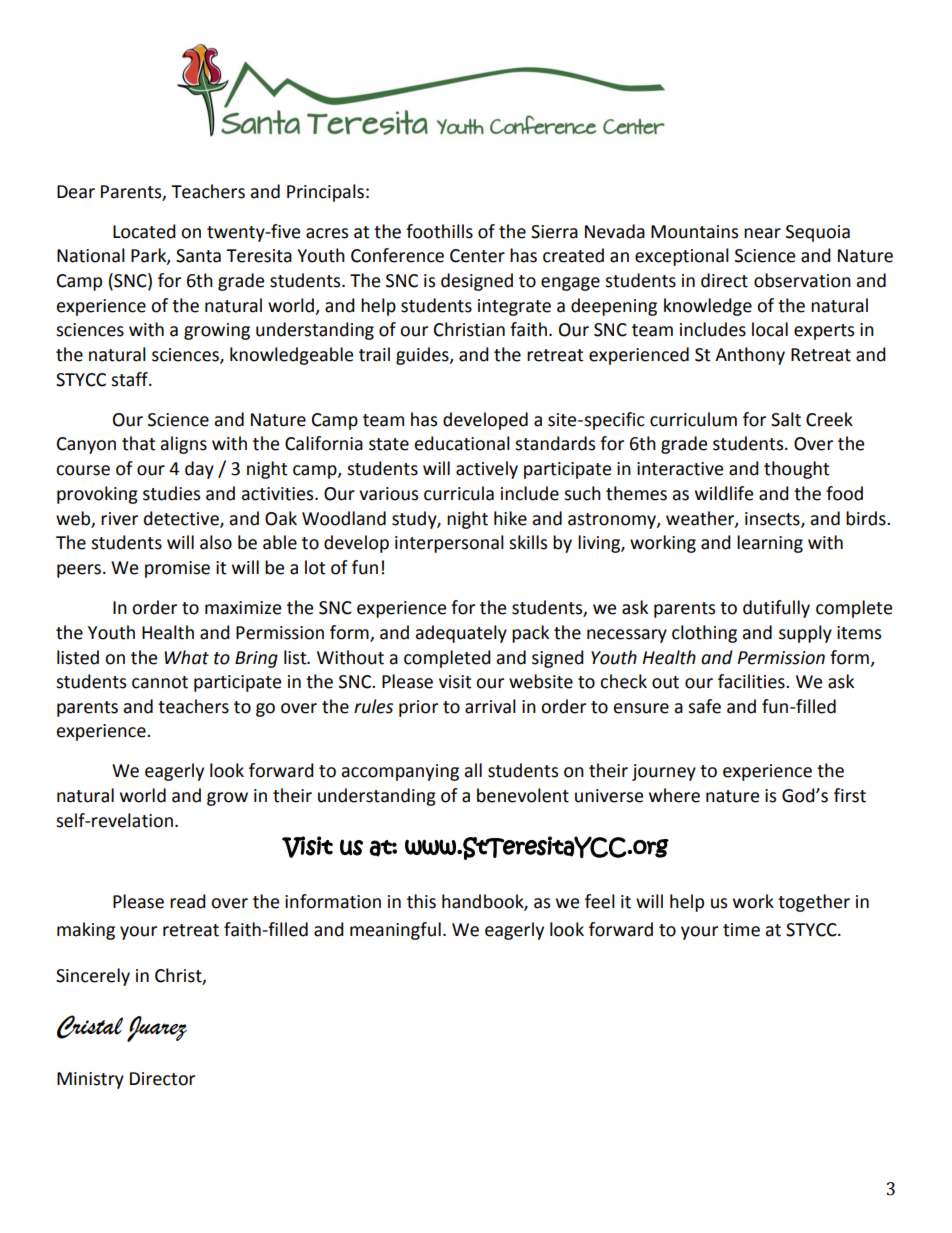 This page has height=1233, width=952. I want to click on foothills, so click(439, 231).
